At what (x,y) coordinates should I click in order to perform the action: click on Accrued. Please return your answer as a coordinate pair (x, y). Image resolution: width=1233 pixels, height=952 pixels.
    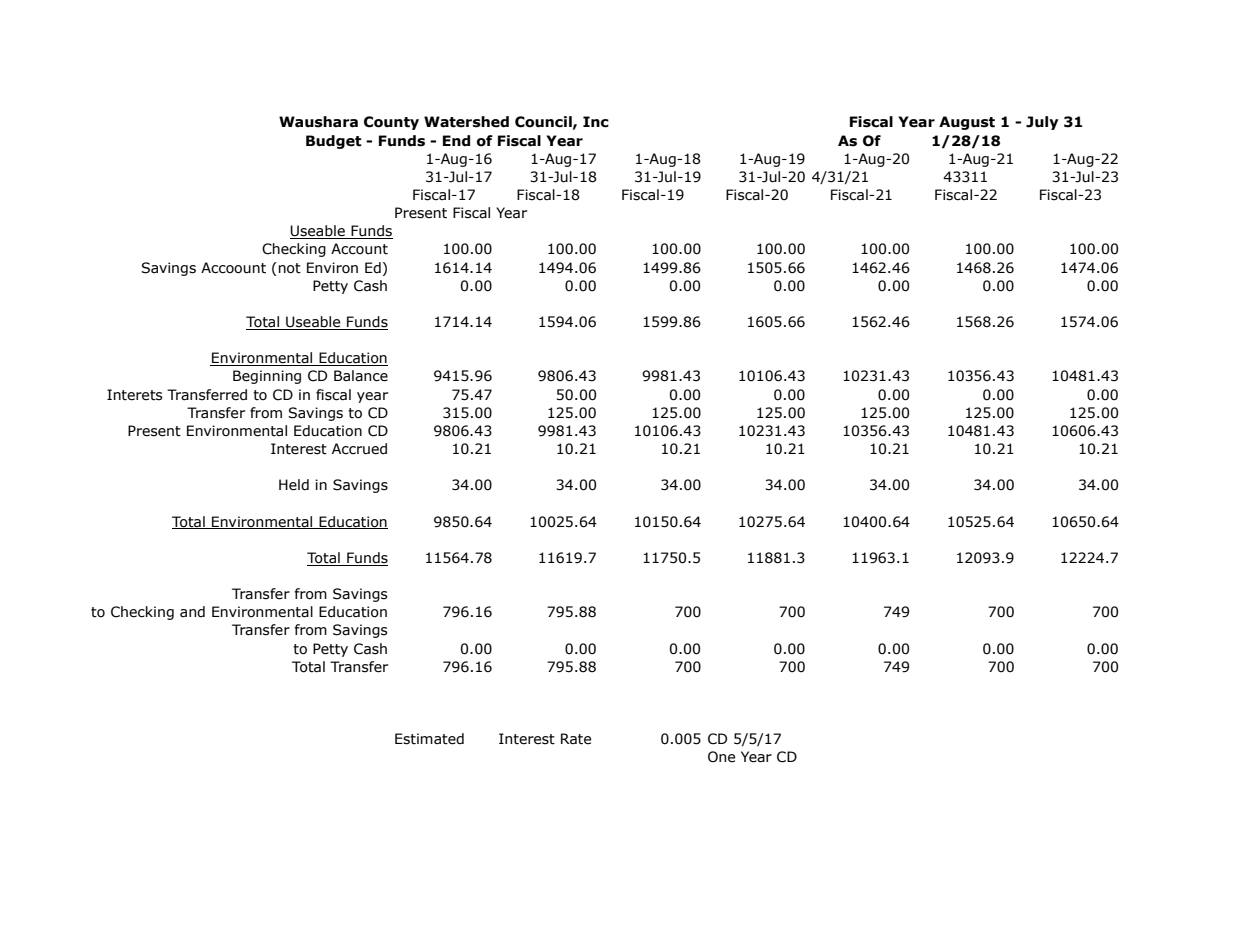
    Looking at the image, I should click on (359, 449).
